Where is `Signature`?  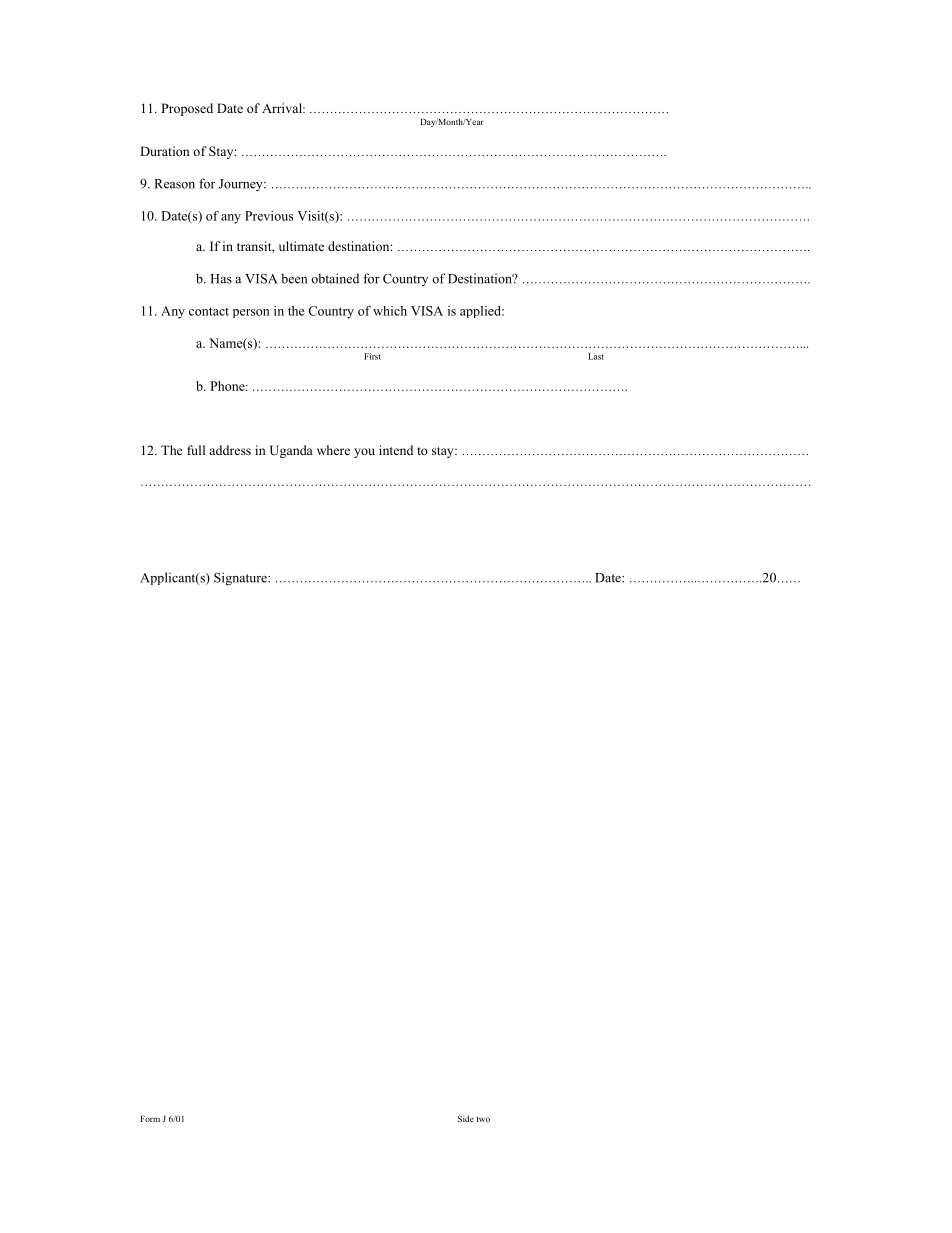
Signature is located at coordinates (241, 579).
